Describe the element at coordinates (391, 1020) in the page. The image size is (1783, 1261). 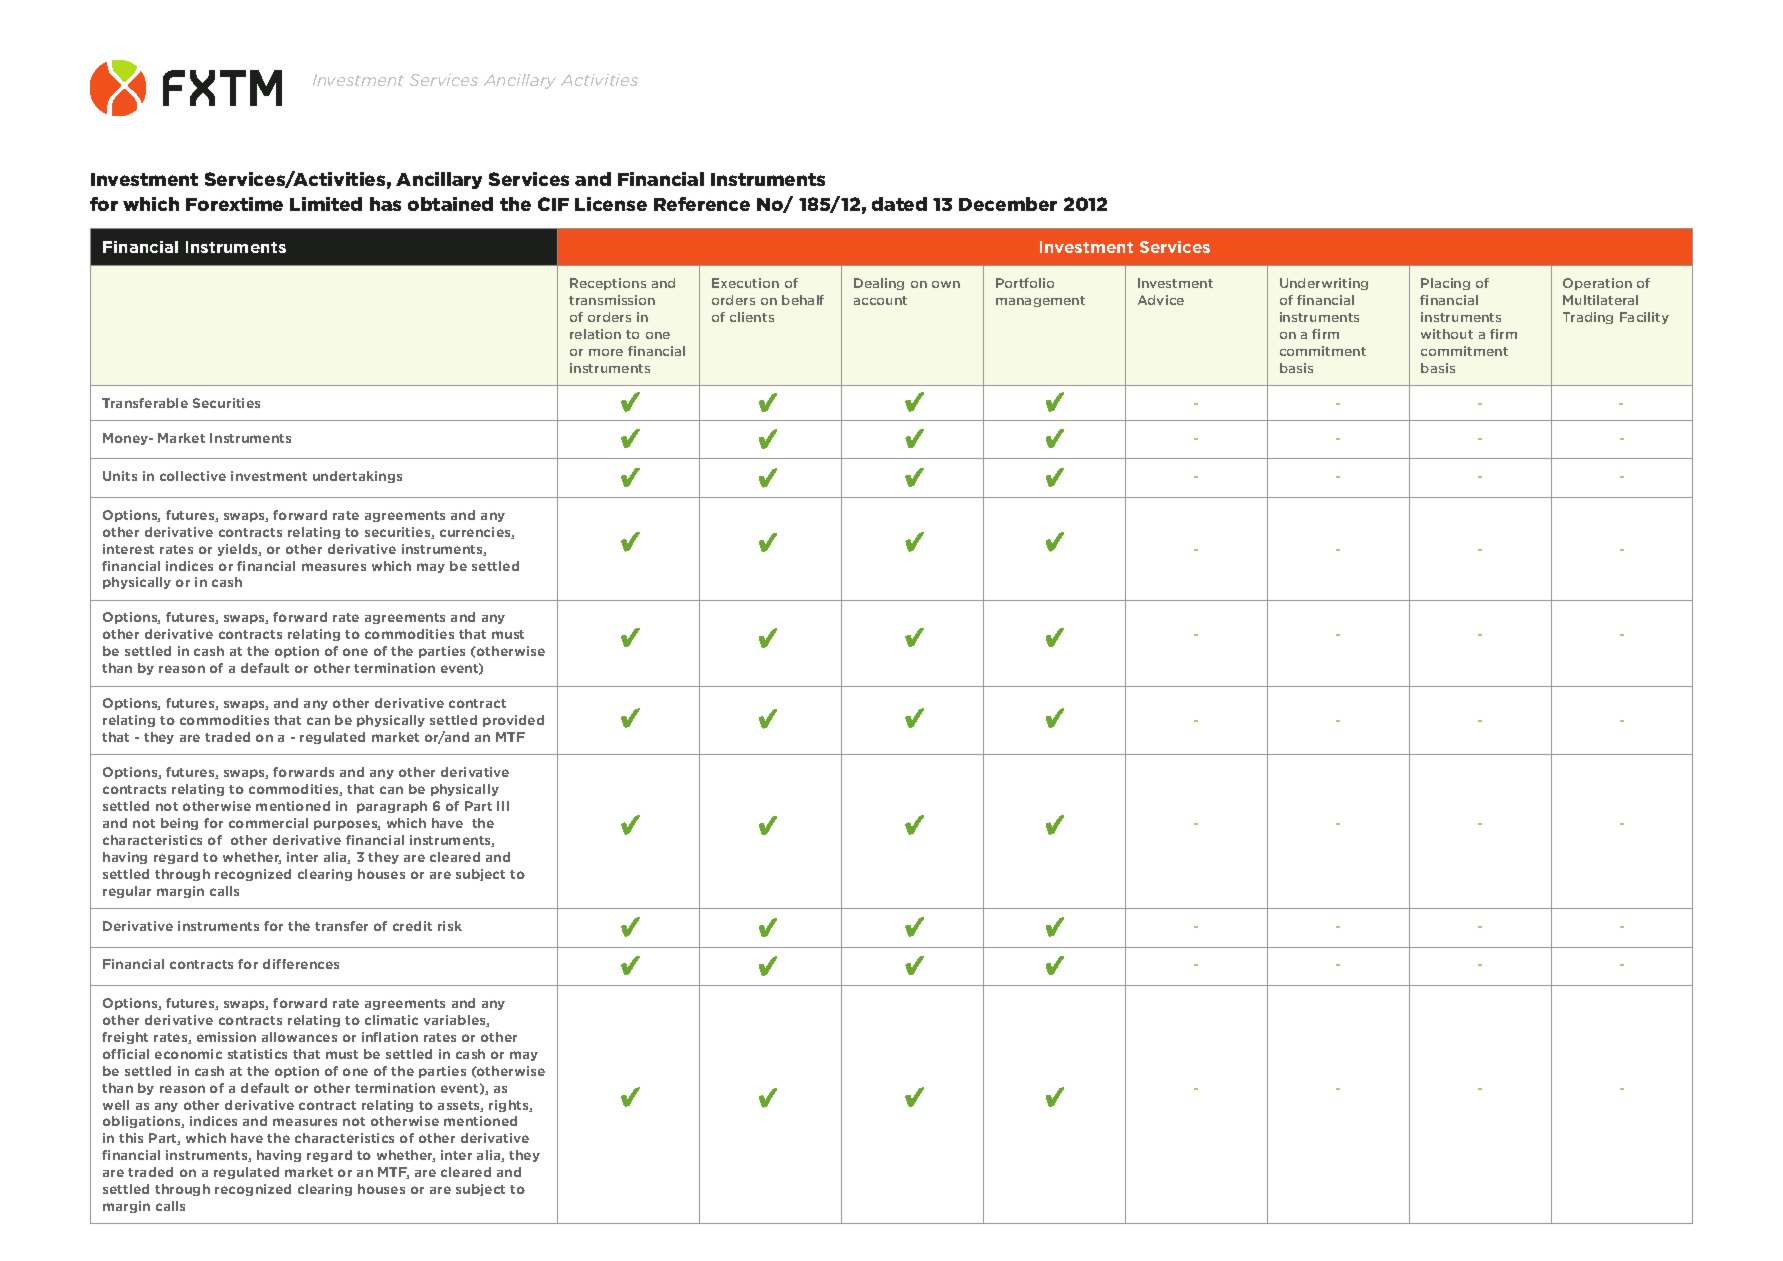
I see `climatic` at that location.
